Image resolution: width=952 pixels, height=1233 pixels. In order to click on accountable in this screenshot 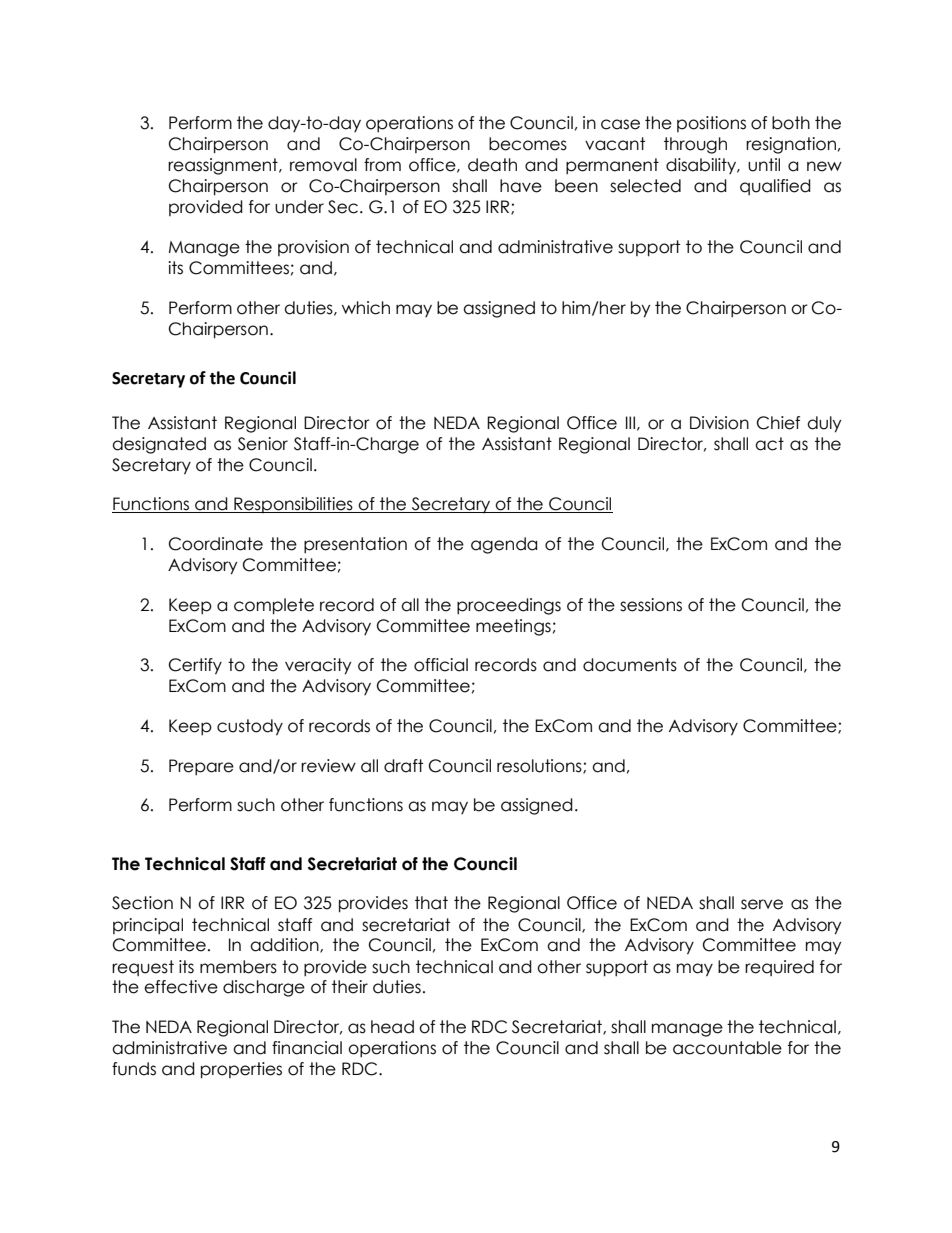, I will do `click(727, 1048)`.
